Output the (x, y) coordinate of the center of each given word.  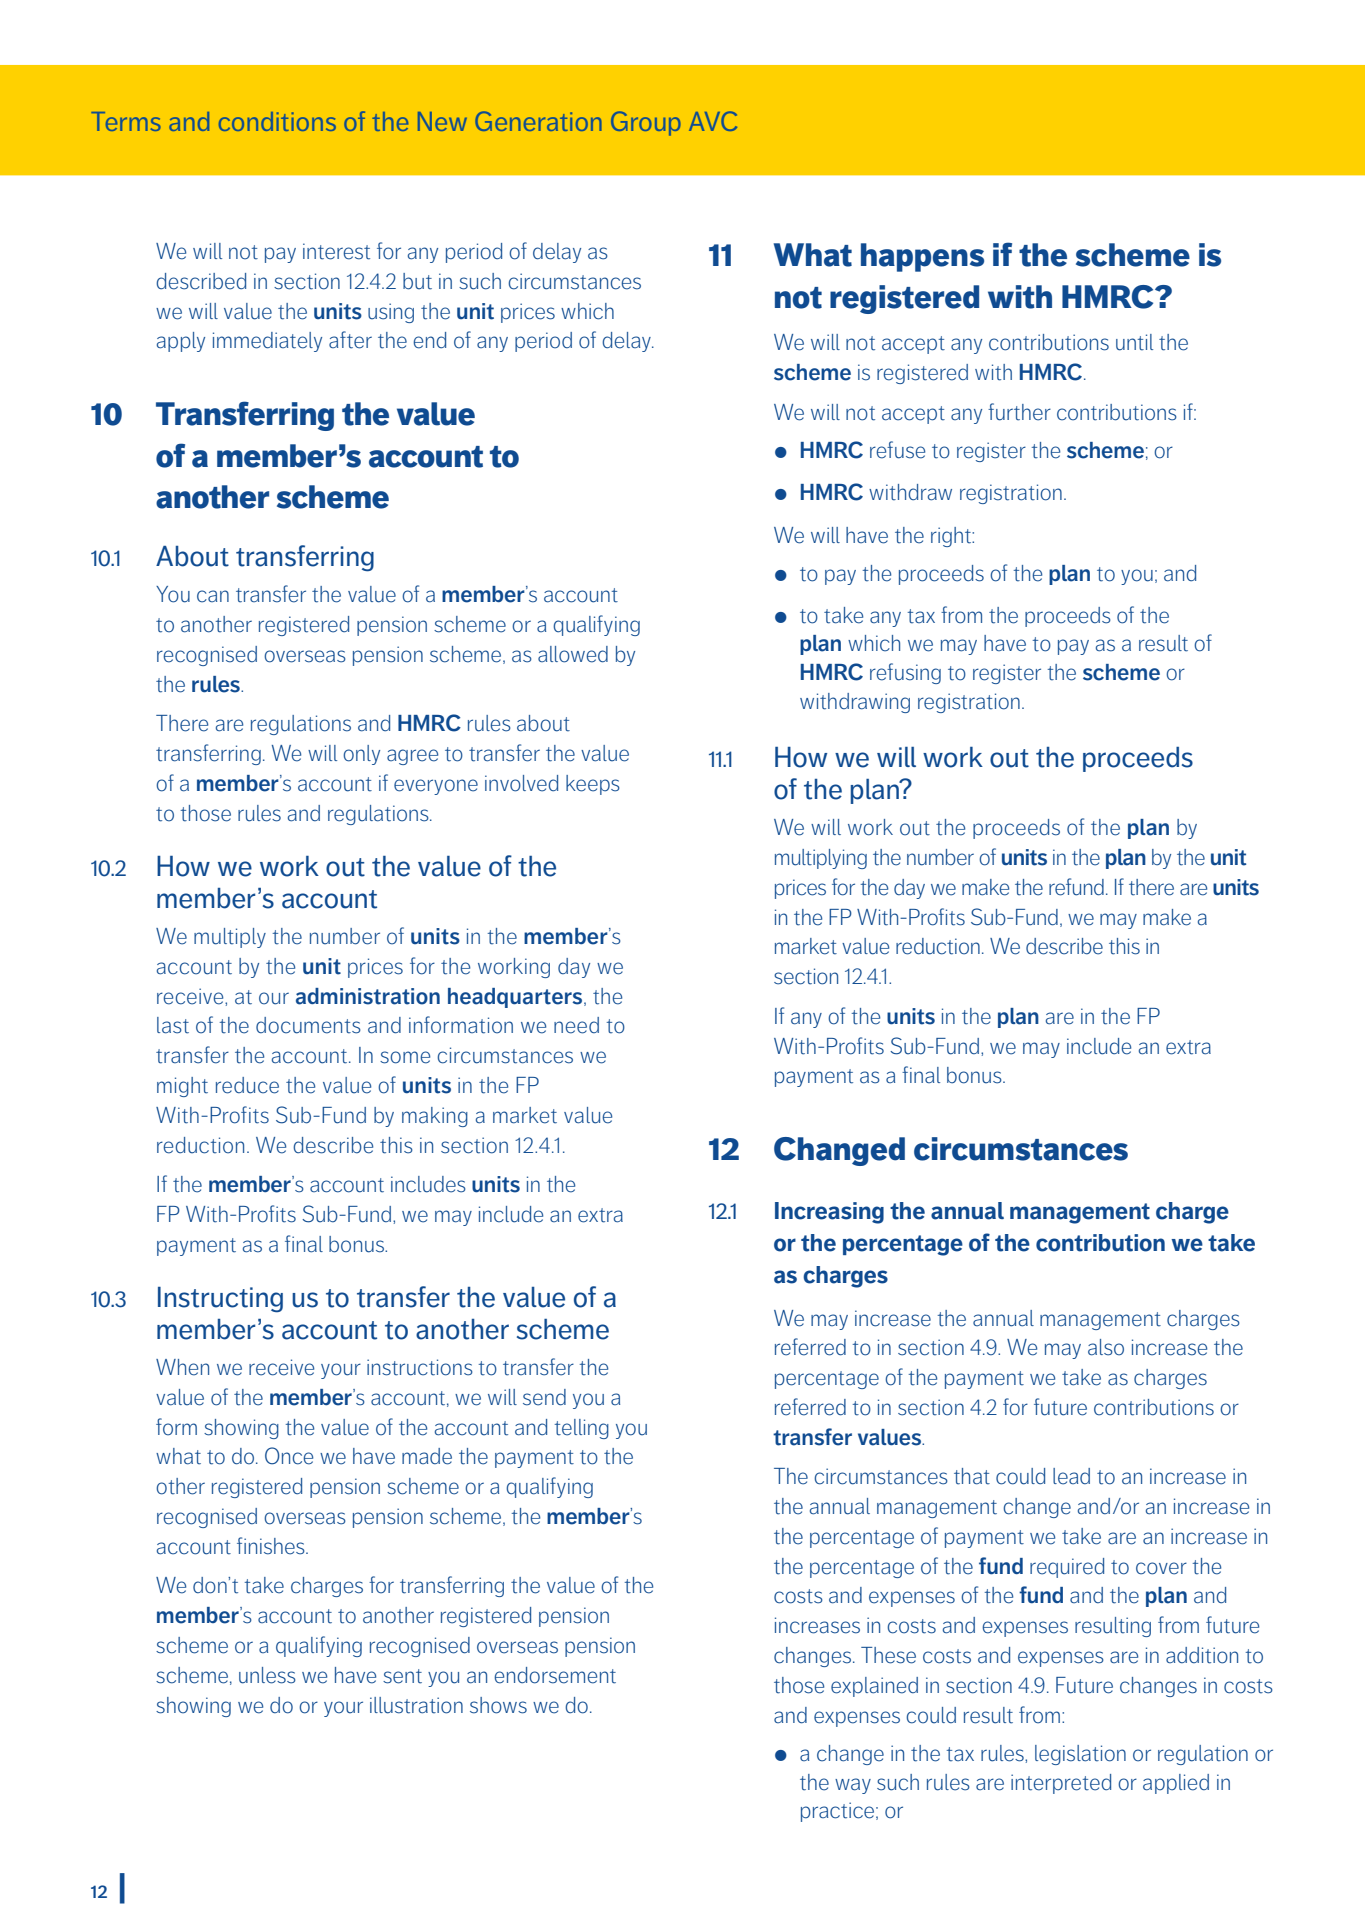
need (576, 1025)
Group (646, 123)
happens (922, 257)
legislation (1080, 1755)
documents (308, 1025)
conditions (277, 121)
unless (267, 1675)
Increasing (829, 1213)
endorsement (555, 1675)
